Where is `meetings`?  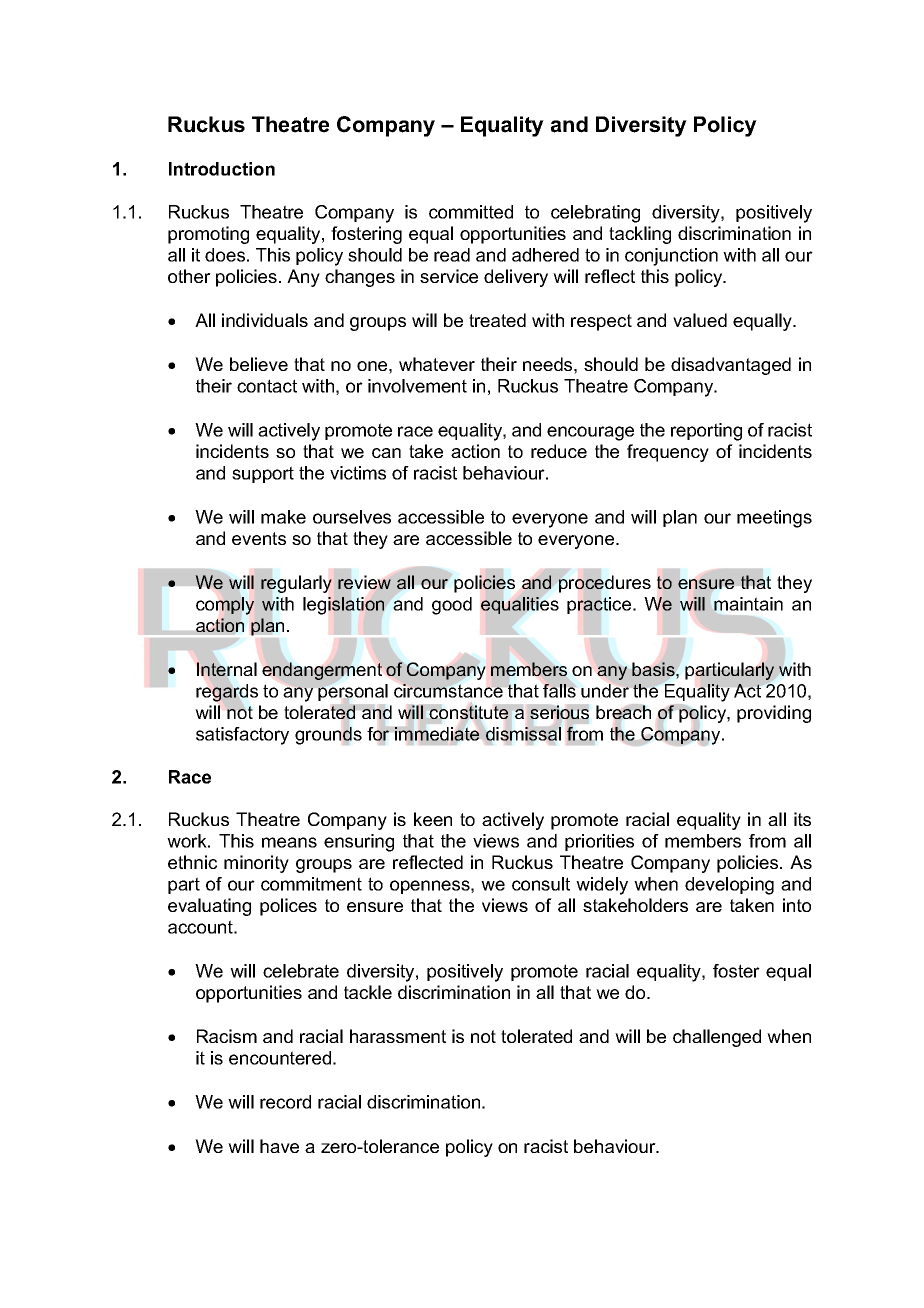
meetings is located at coordinates (774, 519).
